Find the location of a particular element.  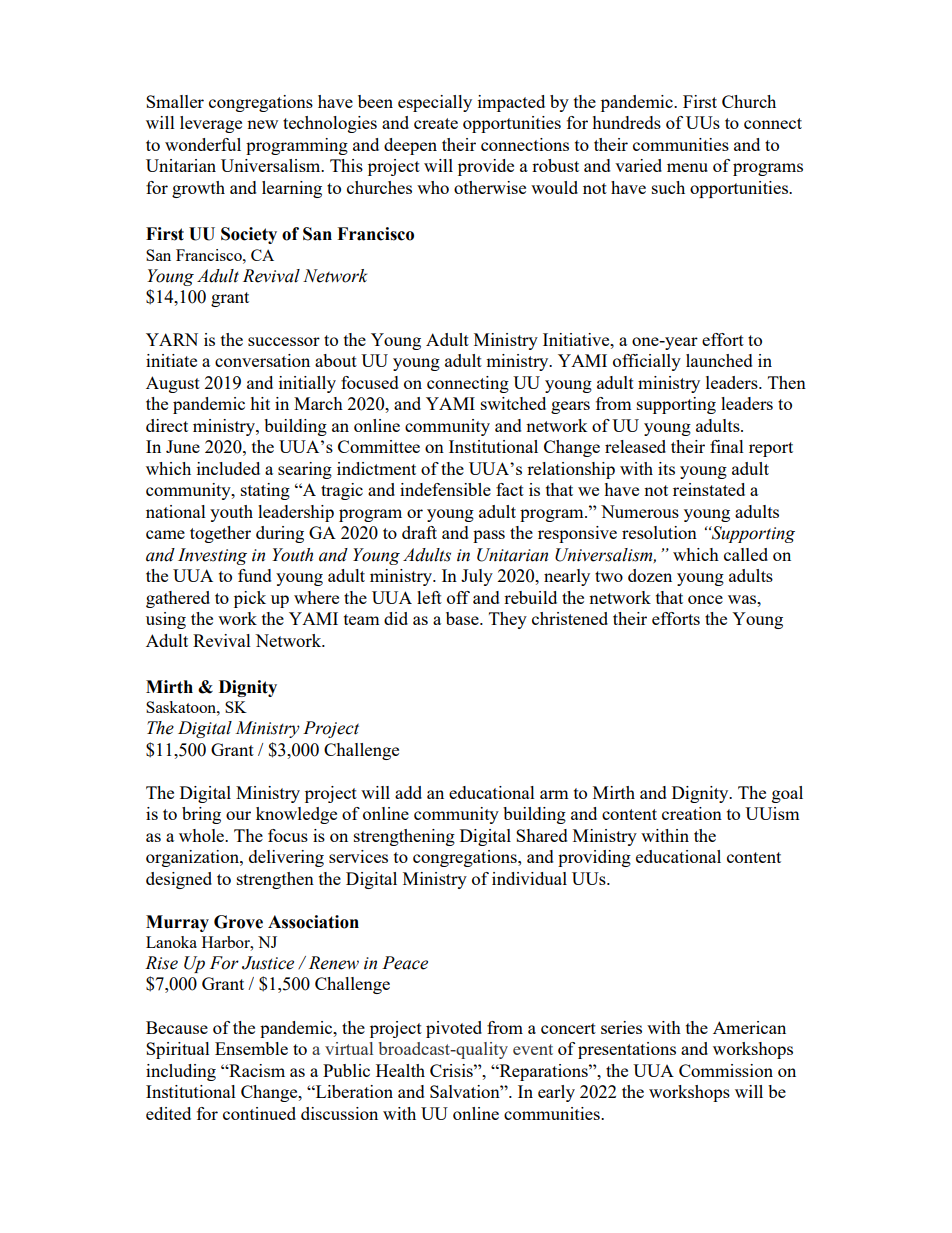

reinstated is located at coordinates (709, 489).
